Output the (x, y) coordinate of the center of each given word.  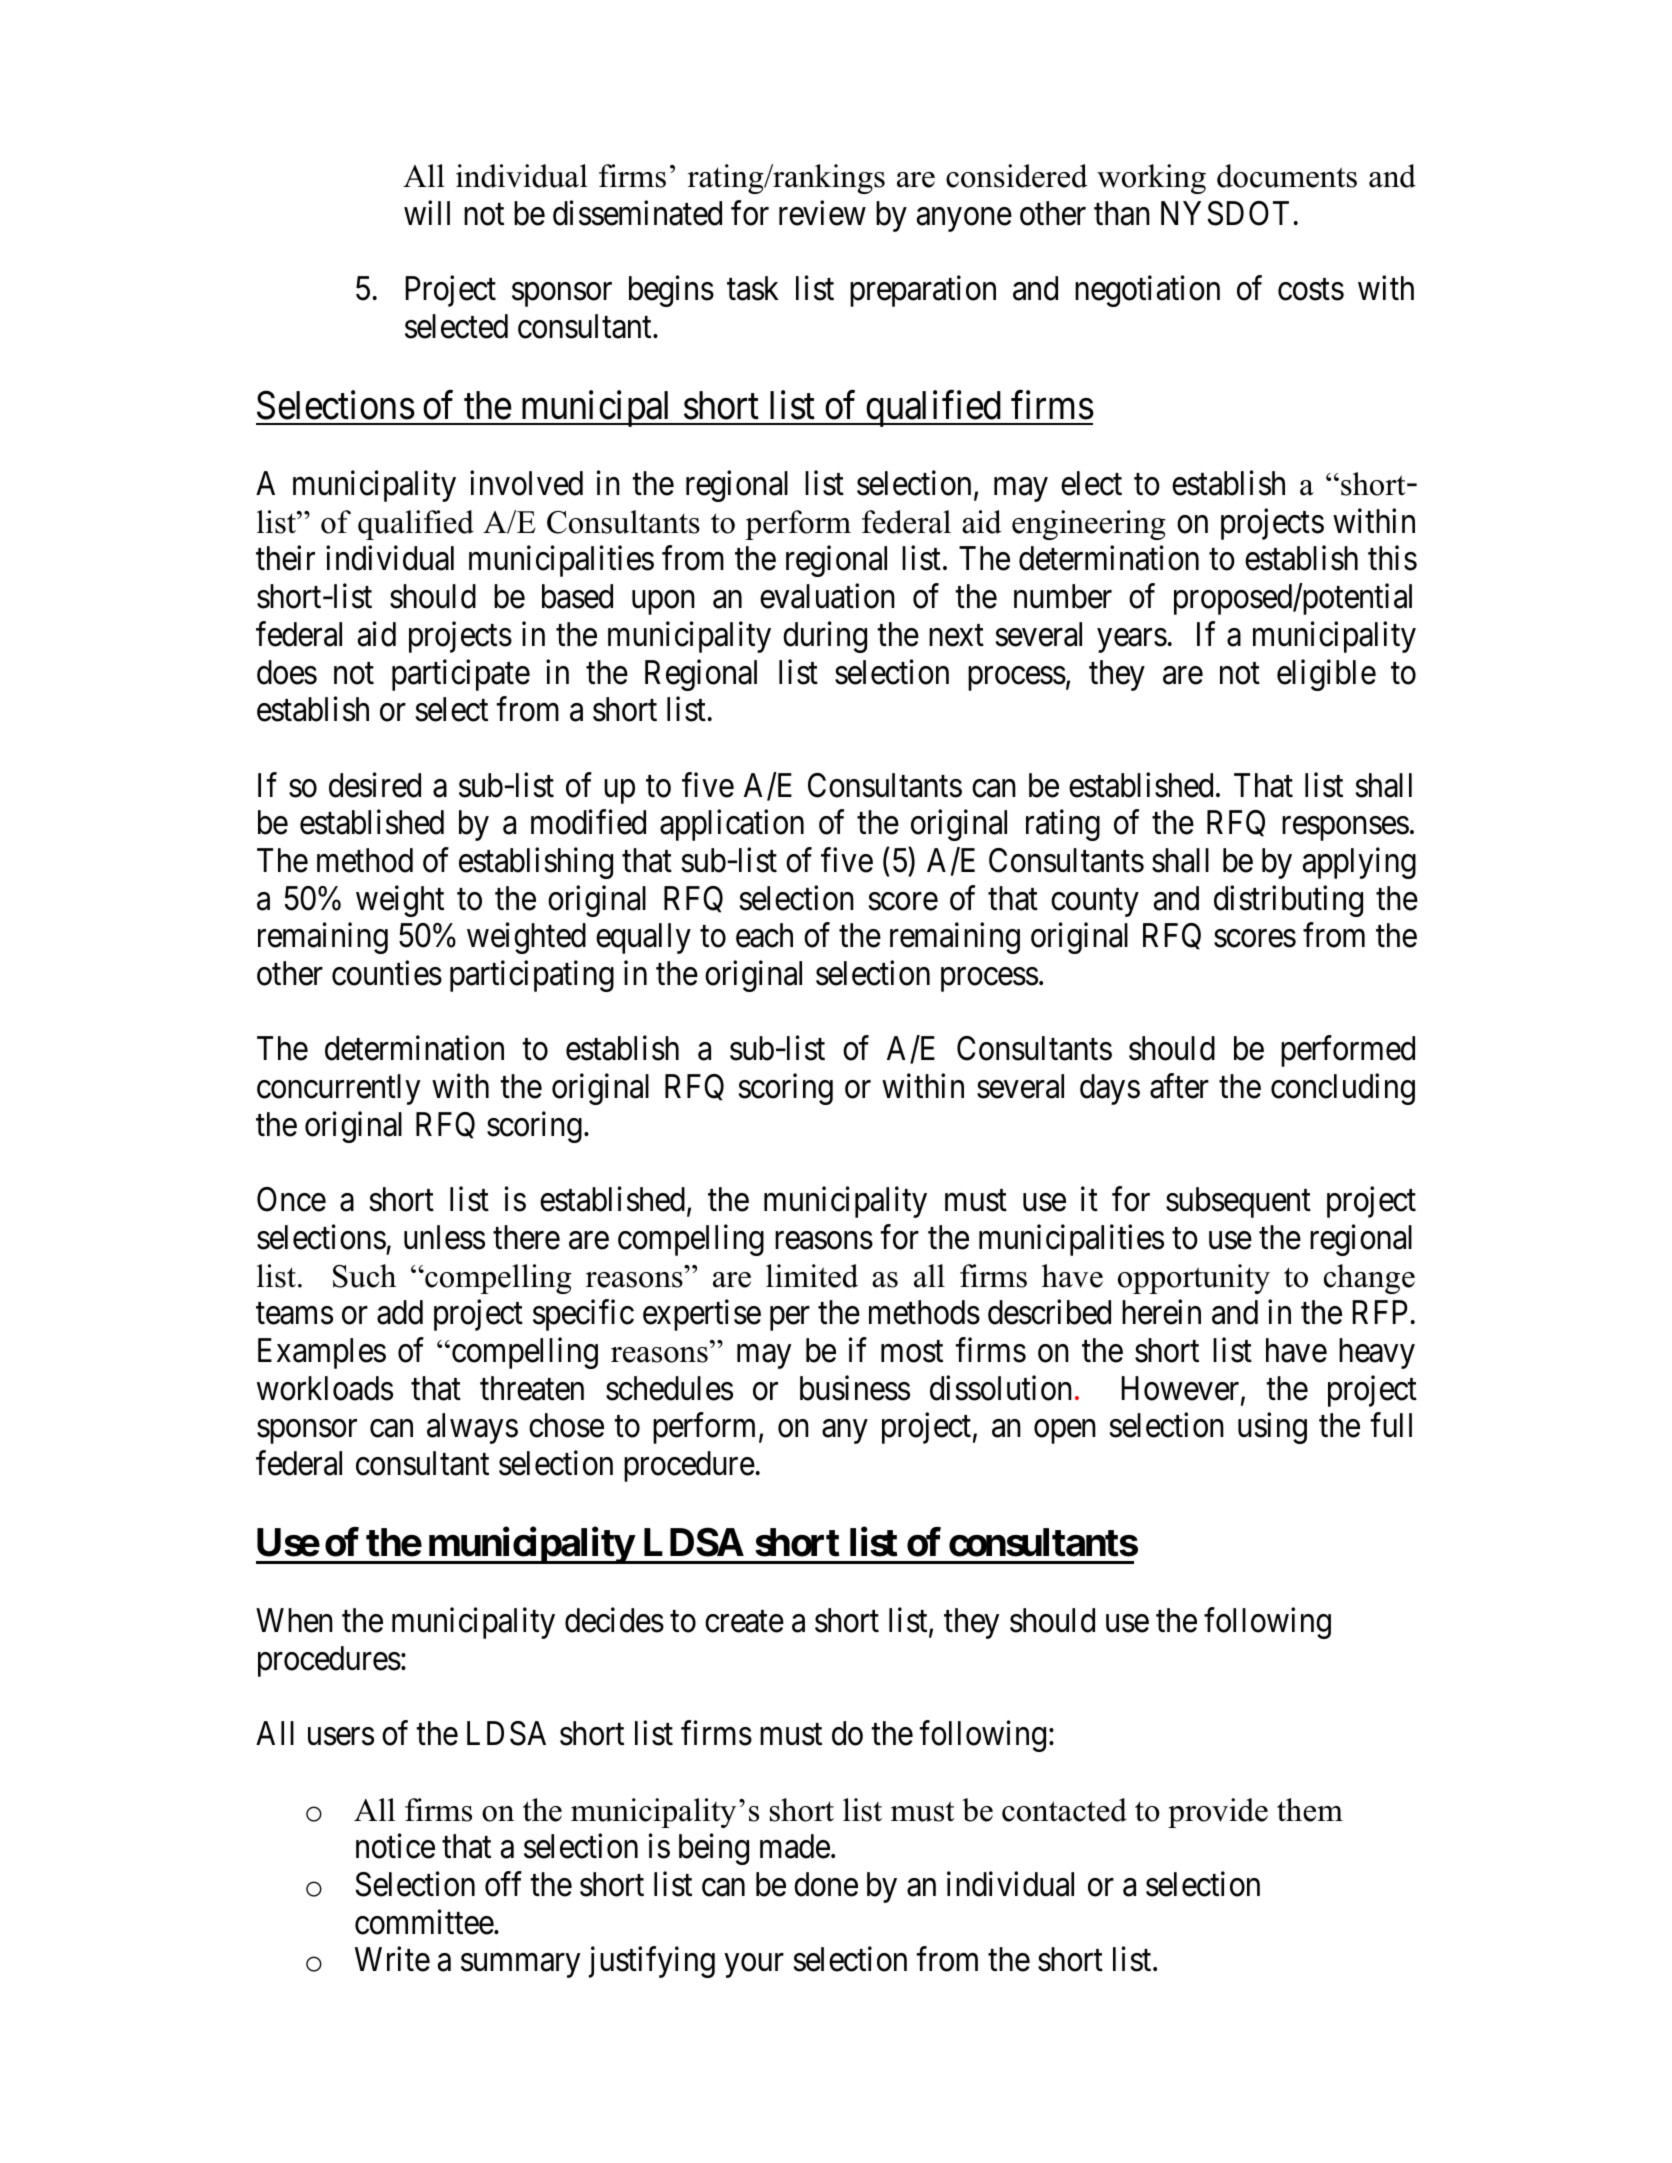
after (1179, 1086)
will (427, 213)
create (744, 1622)
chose (566, 1425)
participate (461, 675)
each (764, 935)
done (826, 1884)
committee (424, 1922)
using (1272, 1428)
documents (1287, 176)
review (822, 213)
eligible (1326, 675)
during (825, 637)
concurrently (338, 1089)
